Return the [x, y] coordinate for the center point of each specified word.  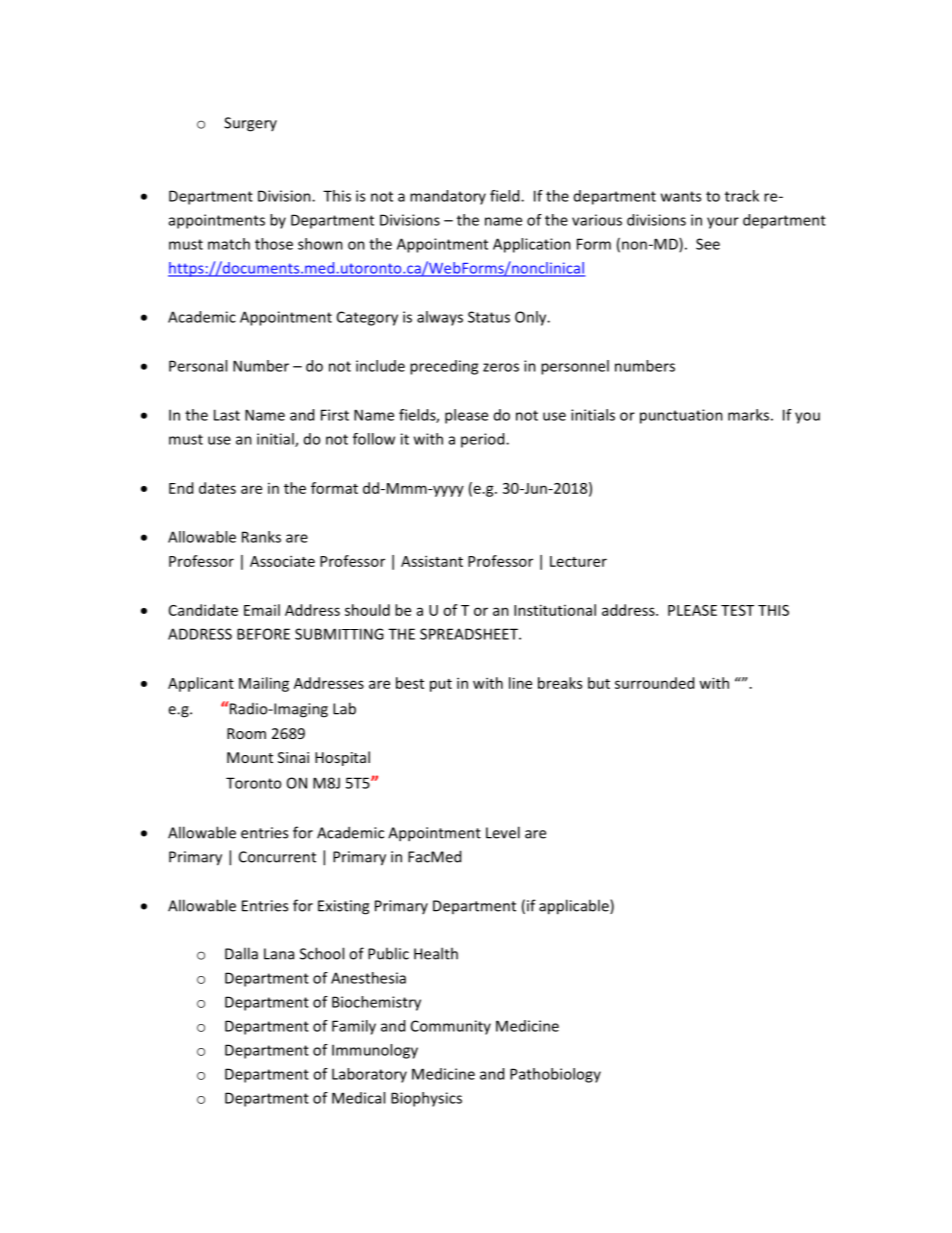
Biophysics [426, 1099]
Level [503, 832]
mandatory [448, 197]
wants [681, 196]
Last [227, 415]
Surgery [250, 124]
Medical [358, 1098]
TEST [737, 610]
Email [262, 610]
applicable [575, 907]
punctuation [681, 416]
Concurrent [277, 857]
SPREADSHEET [470, 634]
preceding [444, 367]
